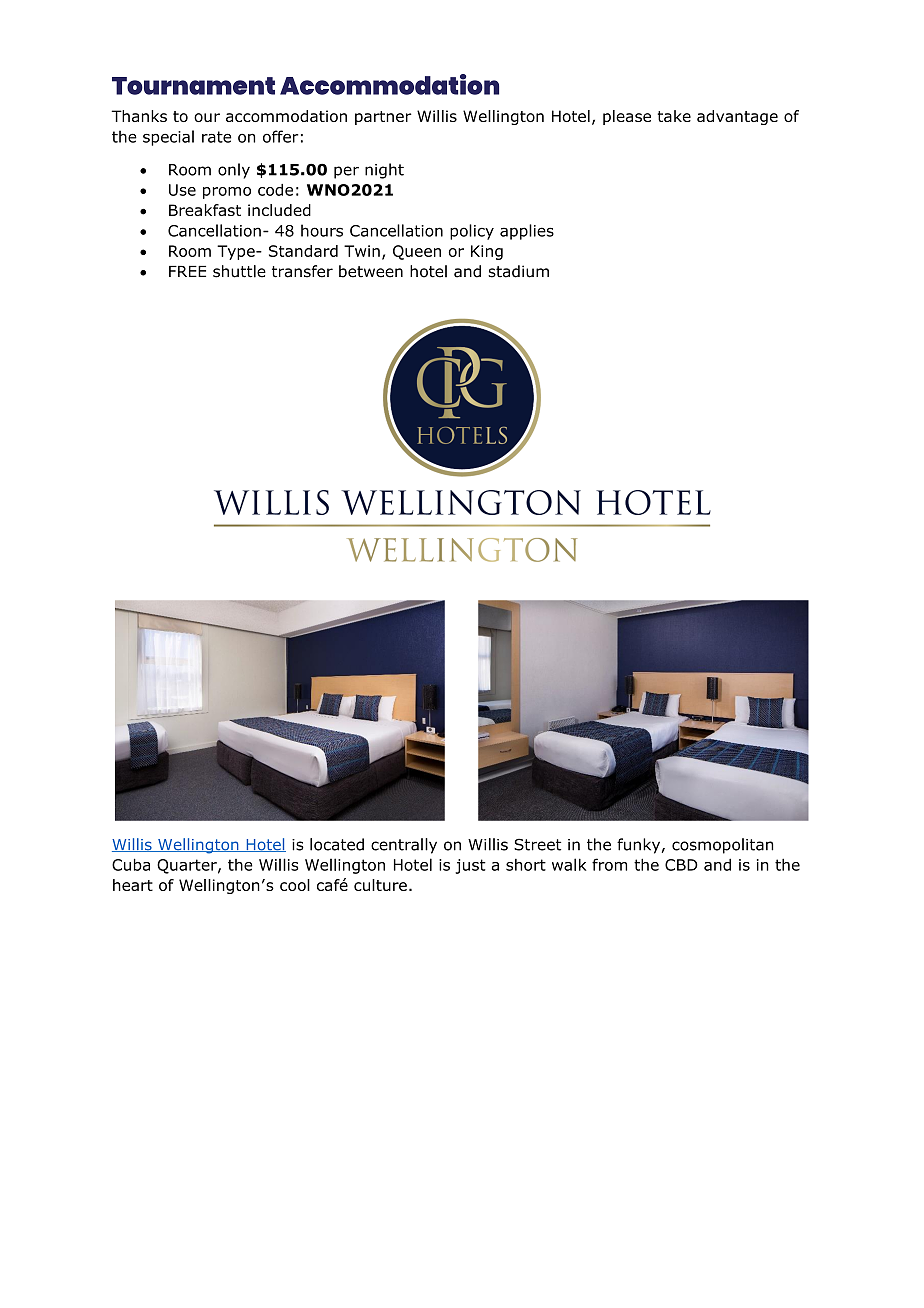  What do you see at coordinates (674, 116) in the page?
I see `take` at bounding box center [674, 116].
